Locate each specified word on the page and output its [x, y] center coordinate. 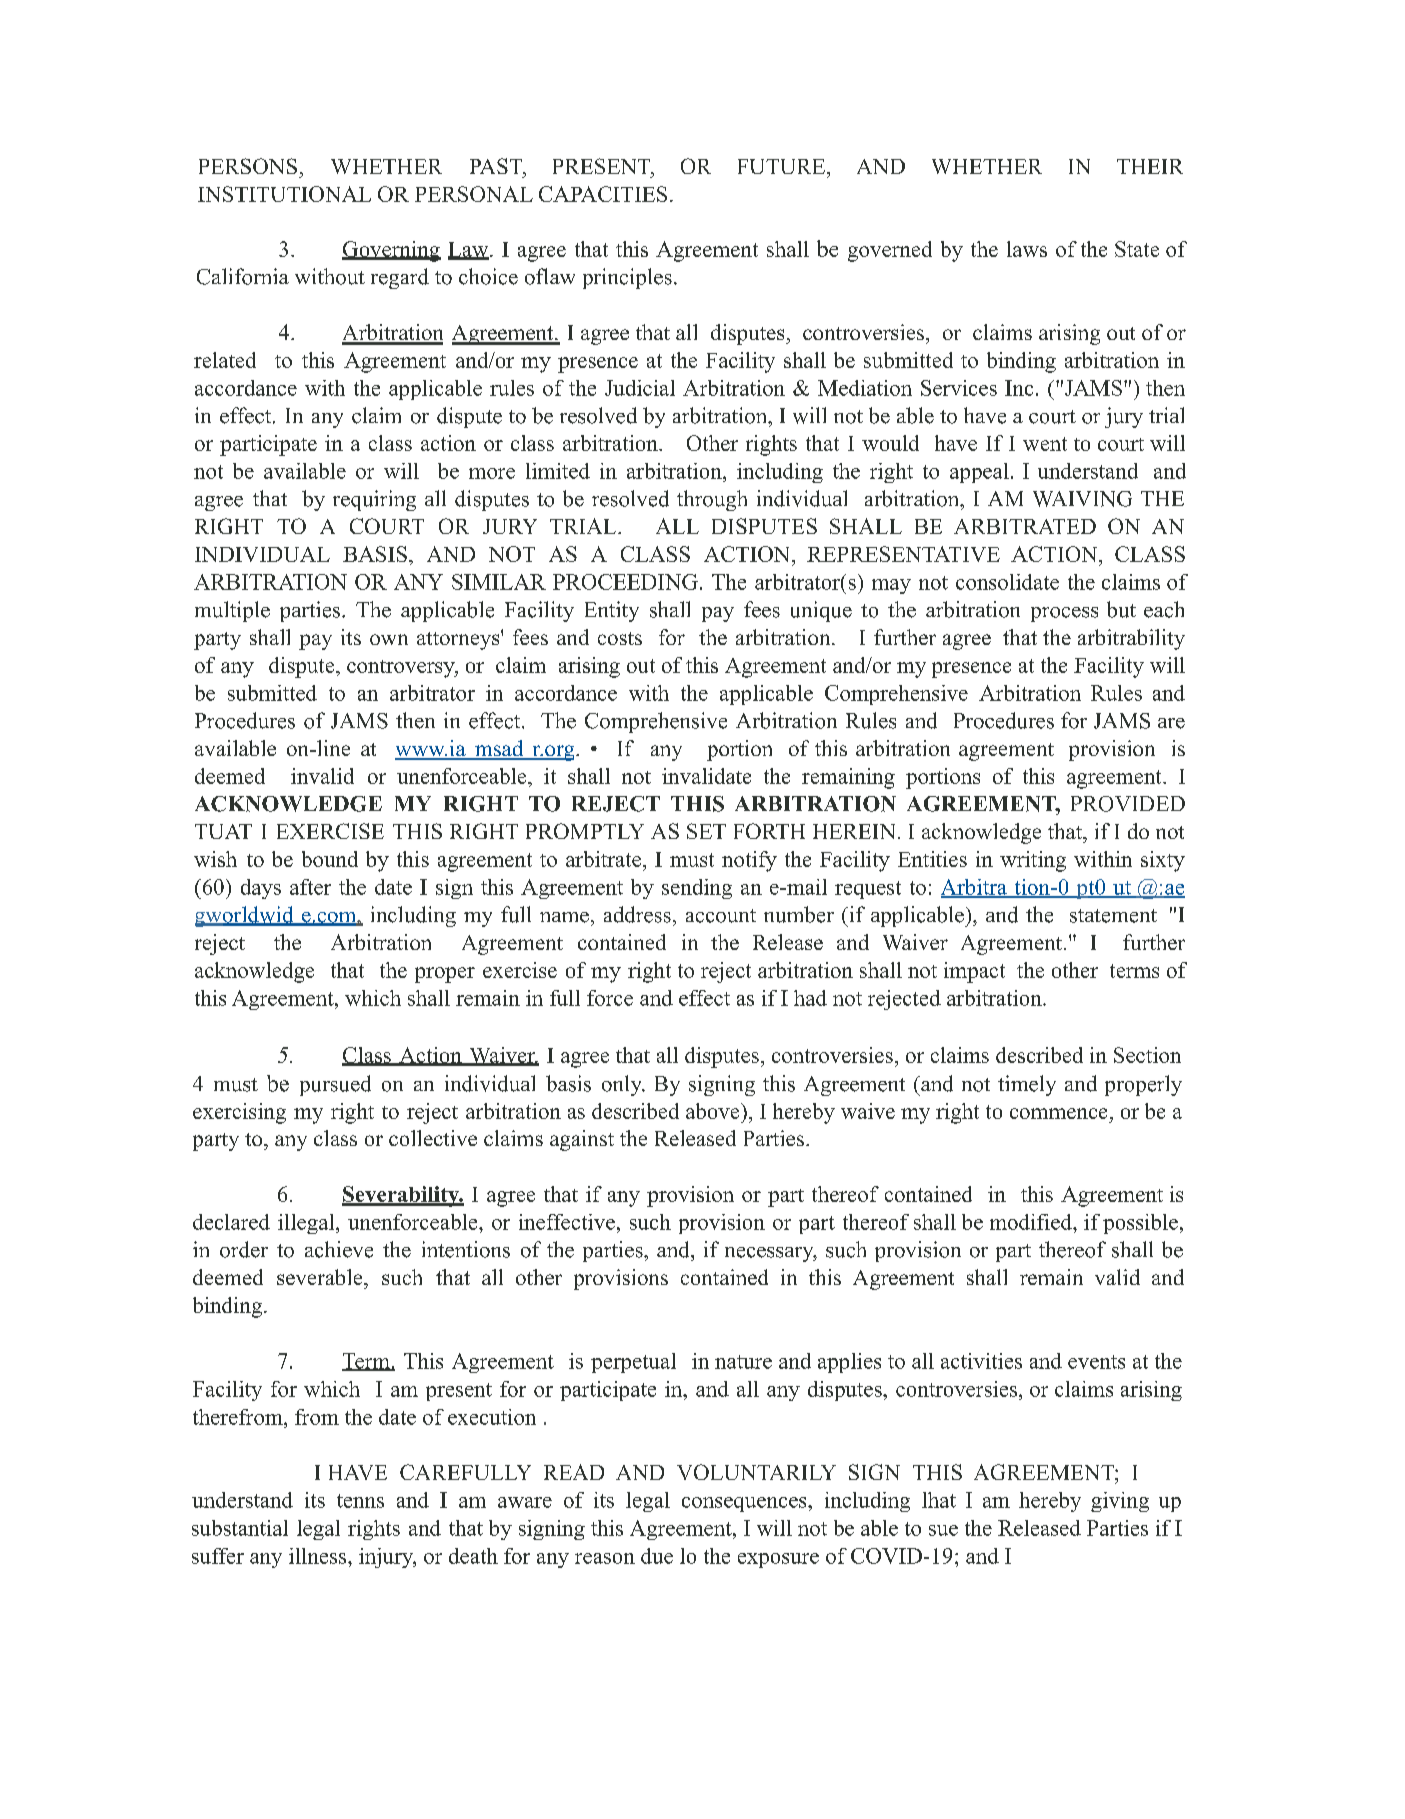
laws [1027, 249]
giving [1120, 1502]
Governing [391, 251]
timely [1027, 1085]
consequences [745, 1504]
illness [319, 1556]
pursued [335, 1085]
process [1064, 614]
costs [620, 638]
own [389, 639]
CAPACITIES [603, 194]
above [714, 1111]
